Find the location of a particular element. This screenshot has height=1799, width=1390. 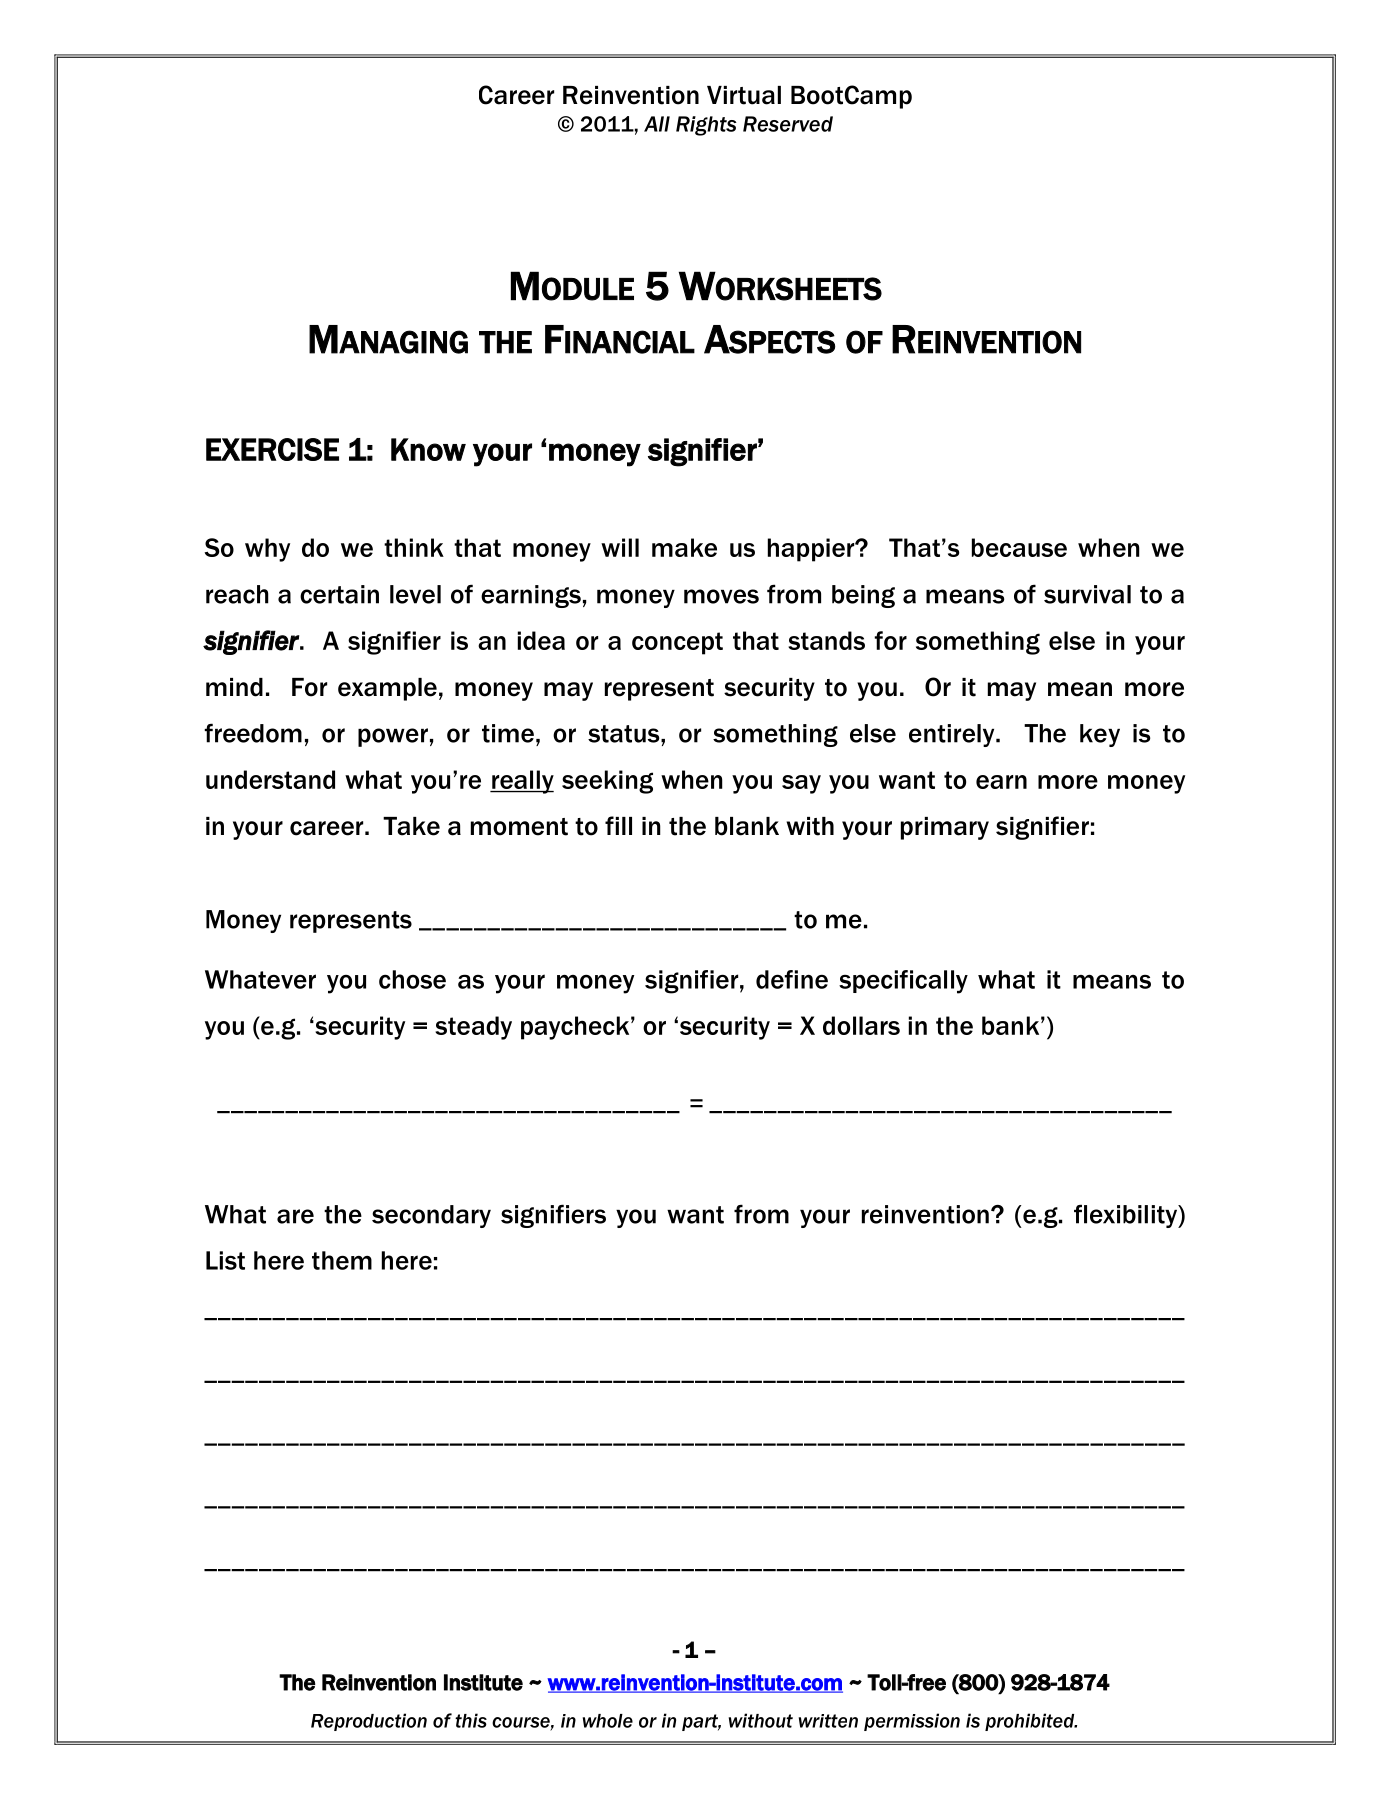

Rights is located at coordinates (706, 126).
